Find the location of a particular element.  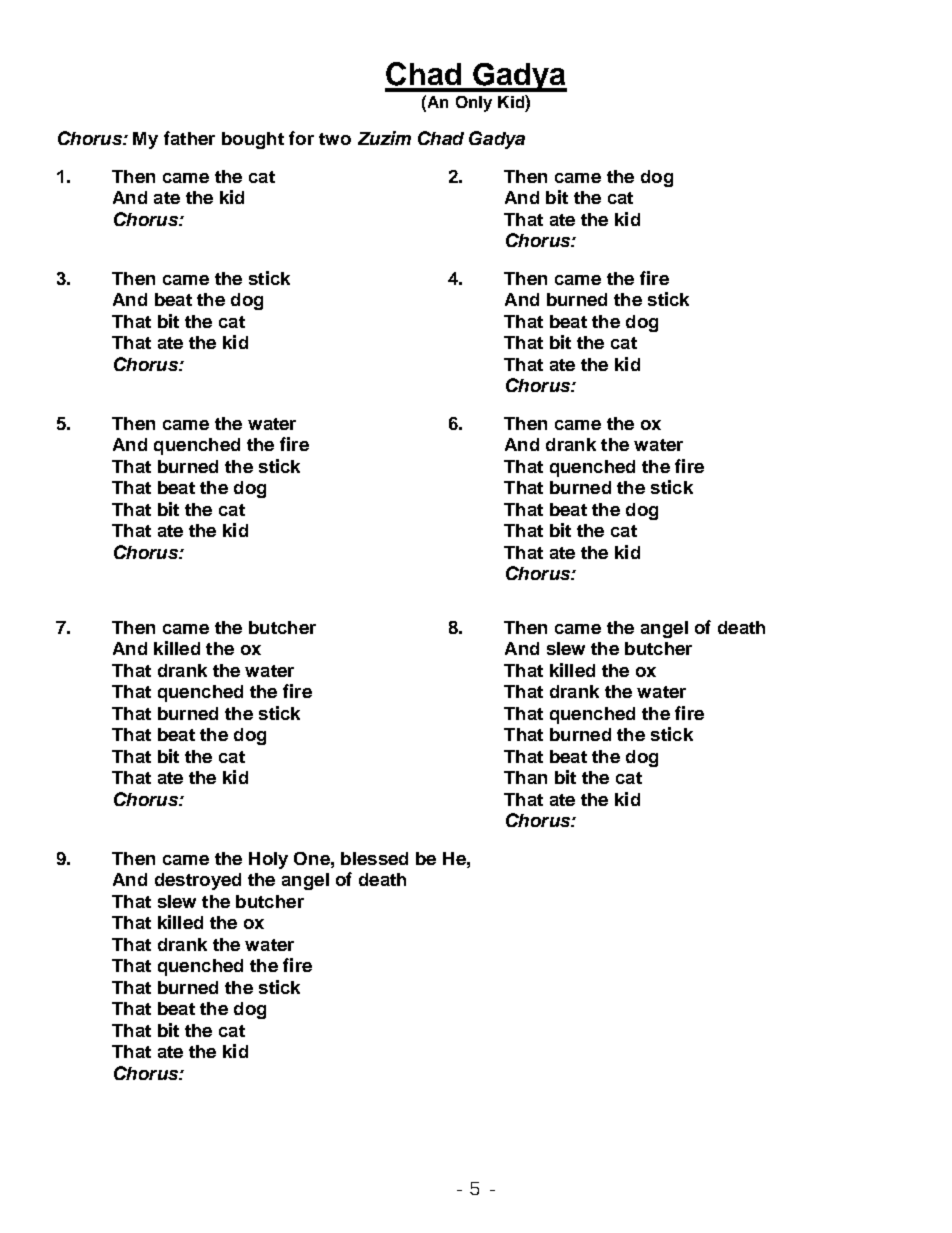

father is located at coordinates (189, 138).
